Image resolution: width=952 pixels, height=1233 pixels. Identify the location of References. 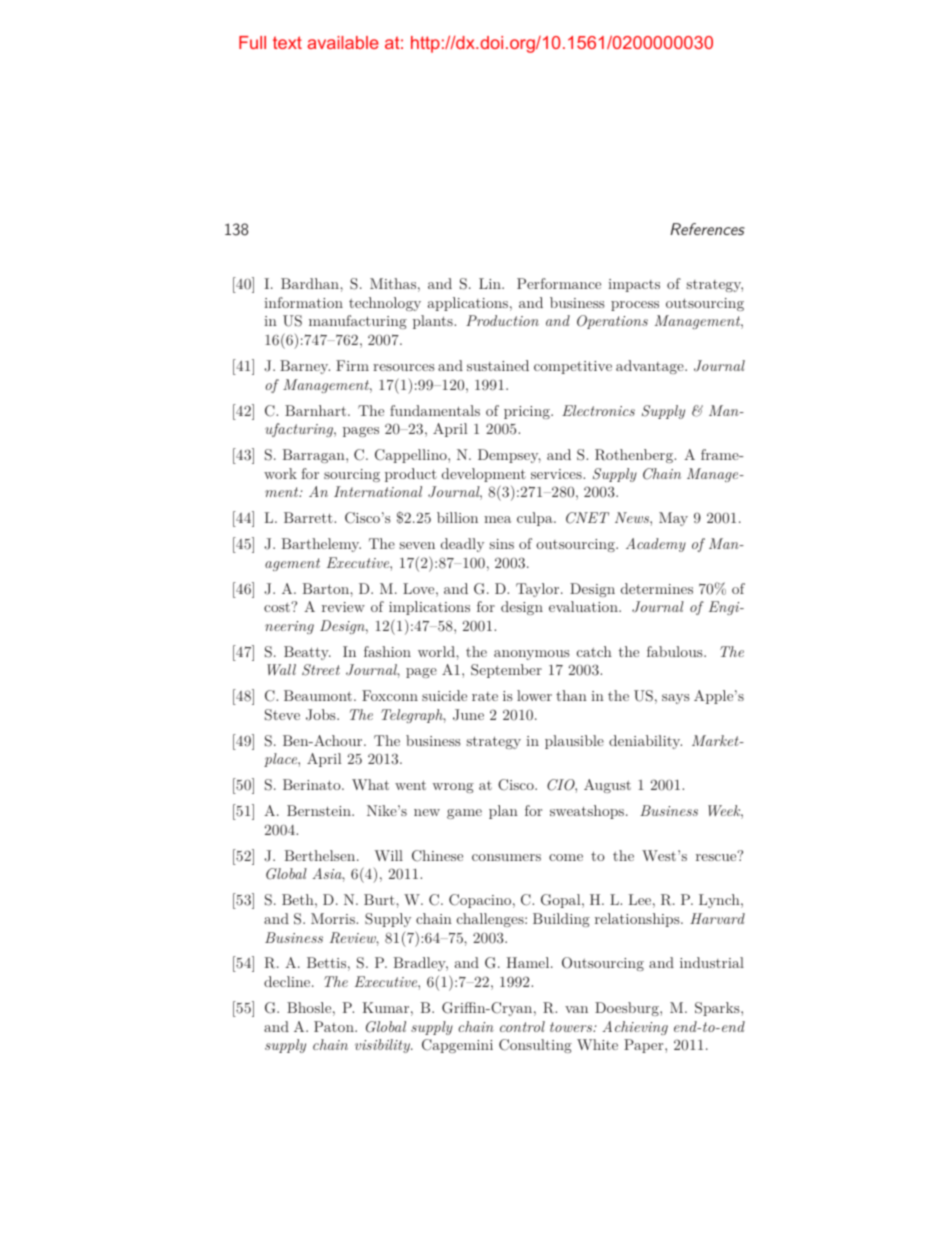
(707, 229).
